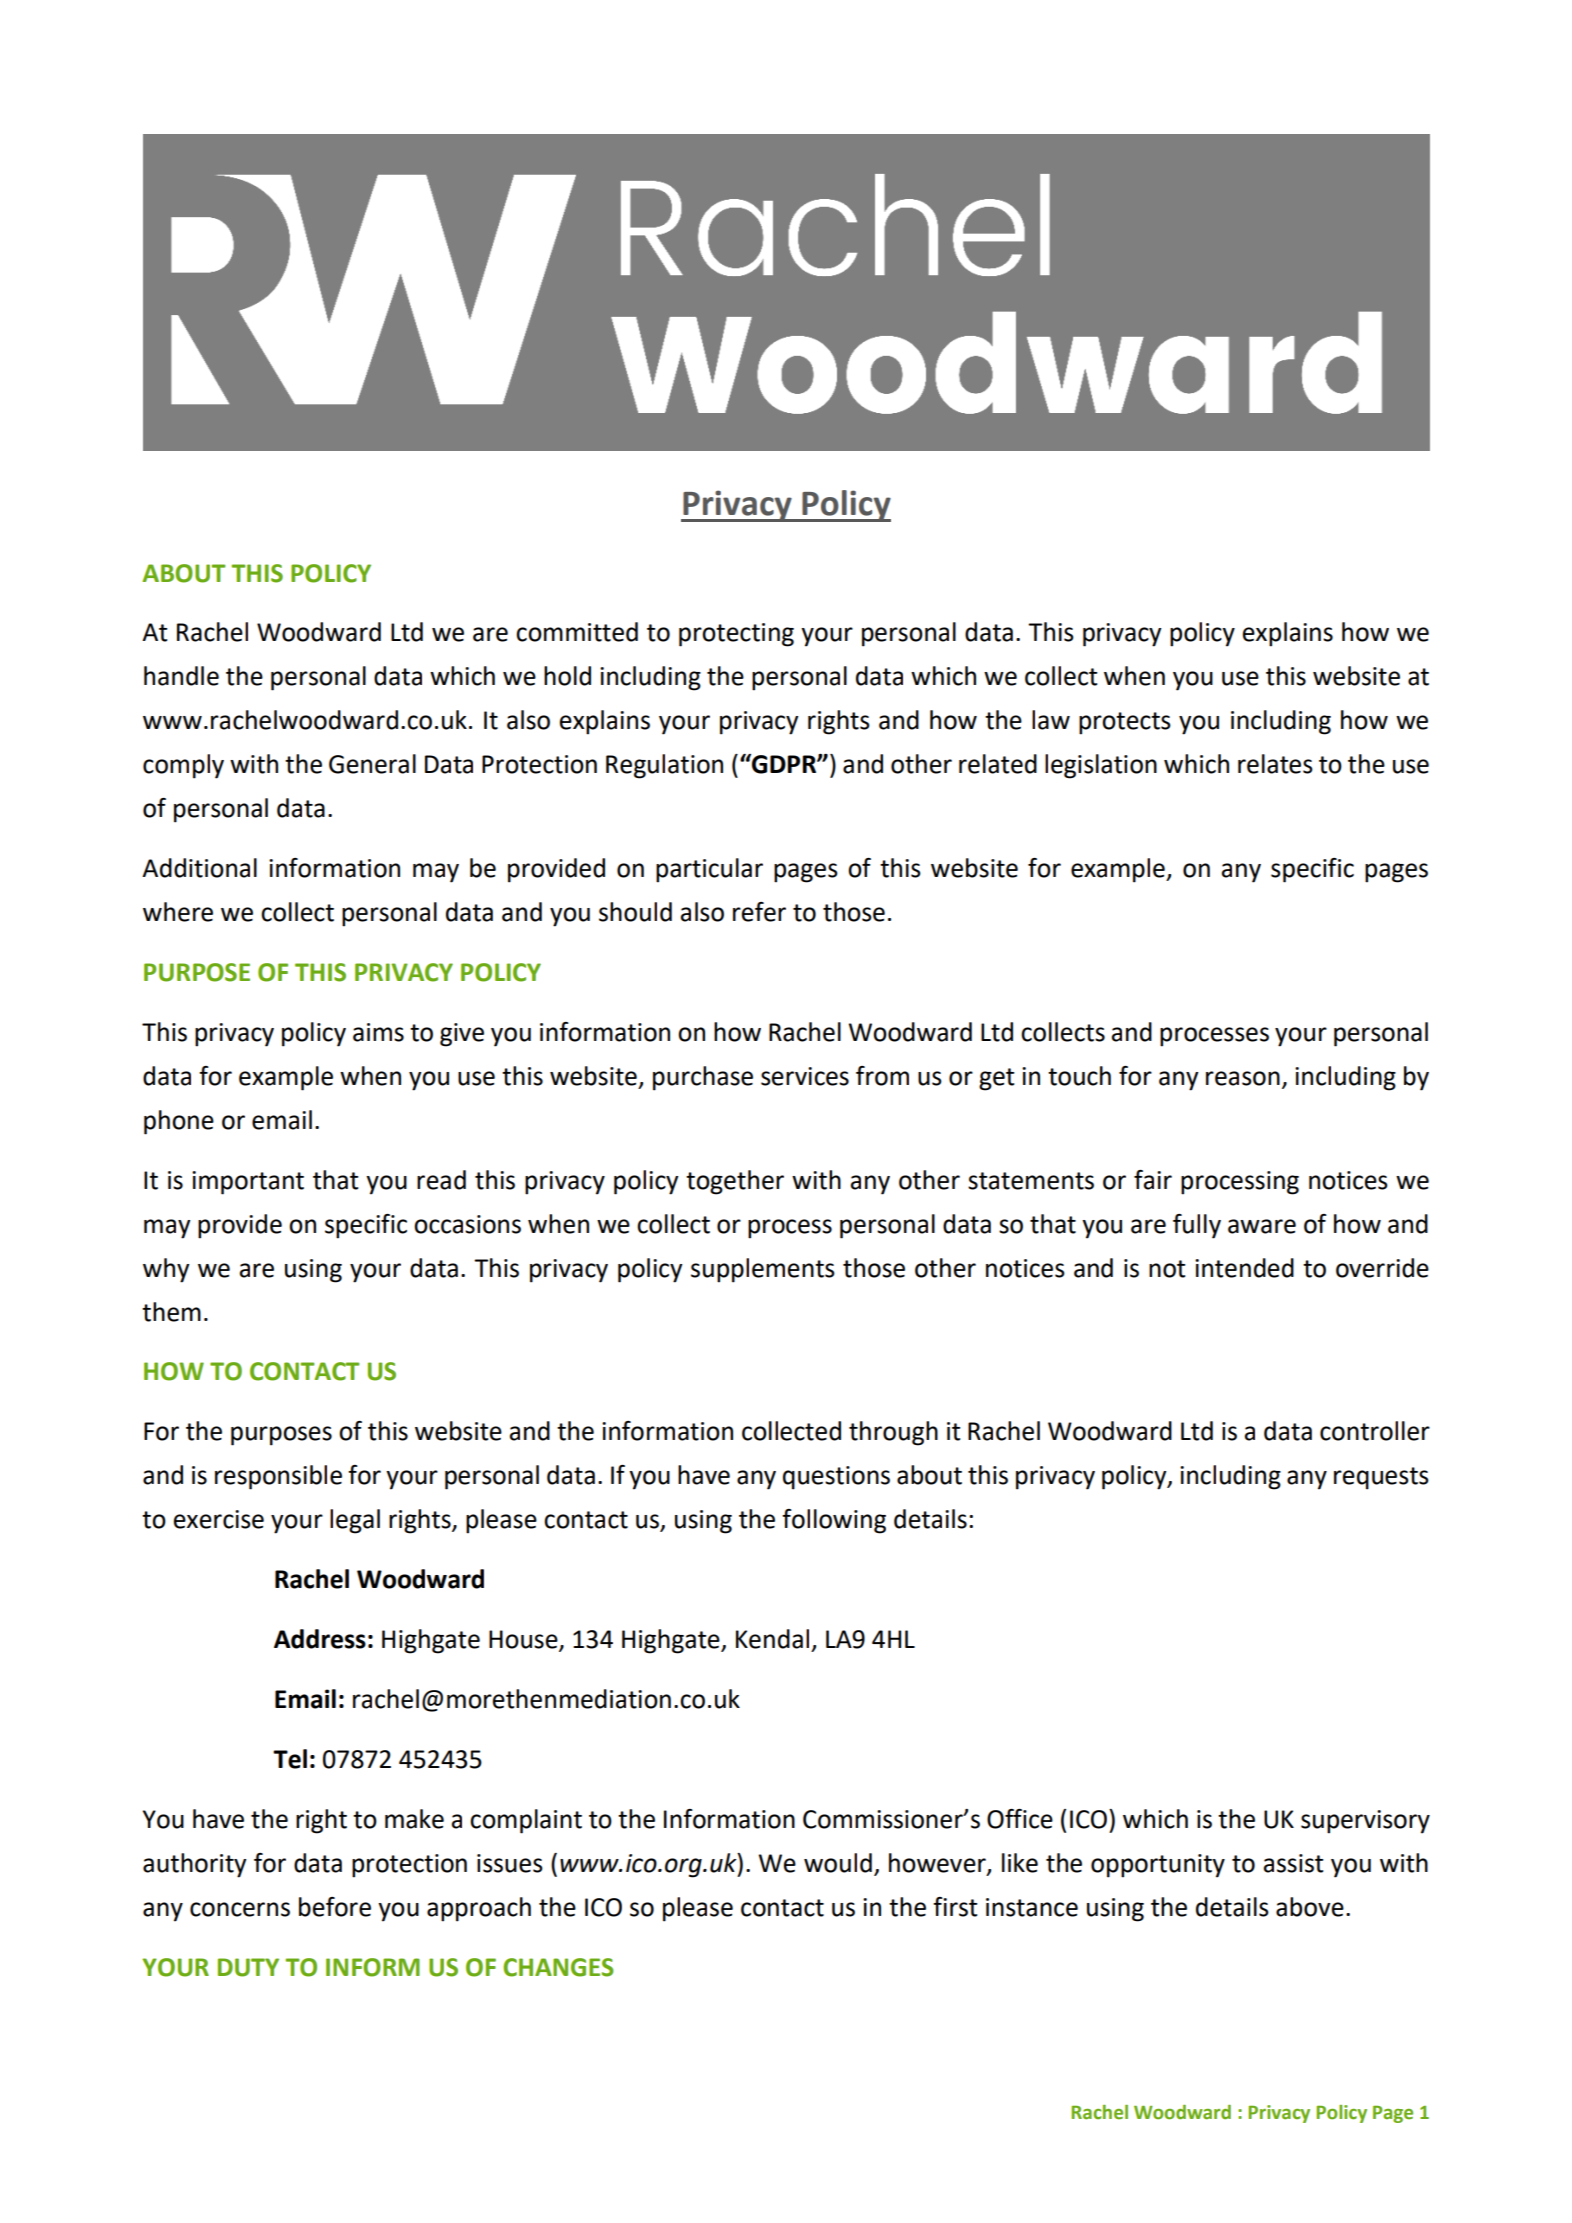 This screenshot has height=2223, width=1572. Describe the element at coordinates (378, 1032) in the screenshot. I see `aims` at that location.
